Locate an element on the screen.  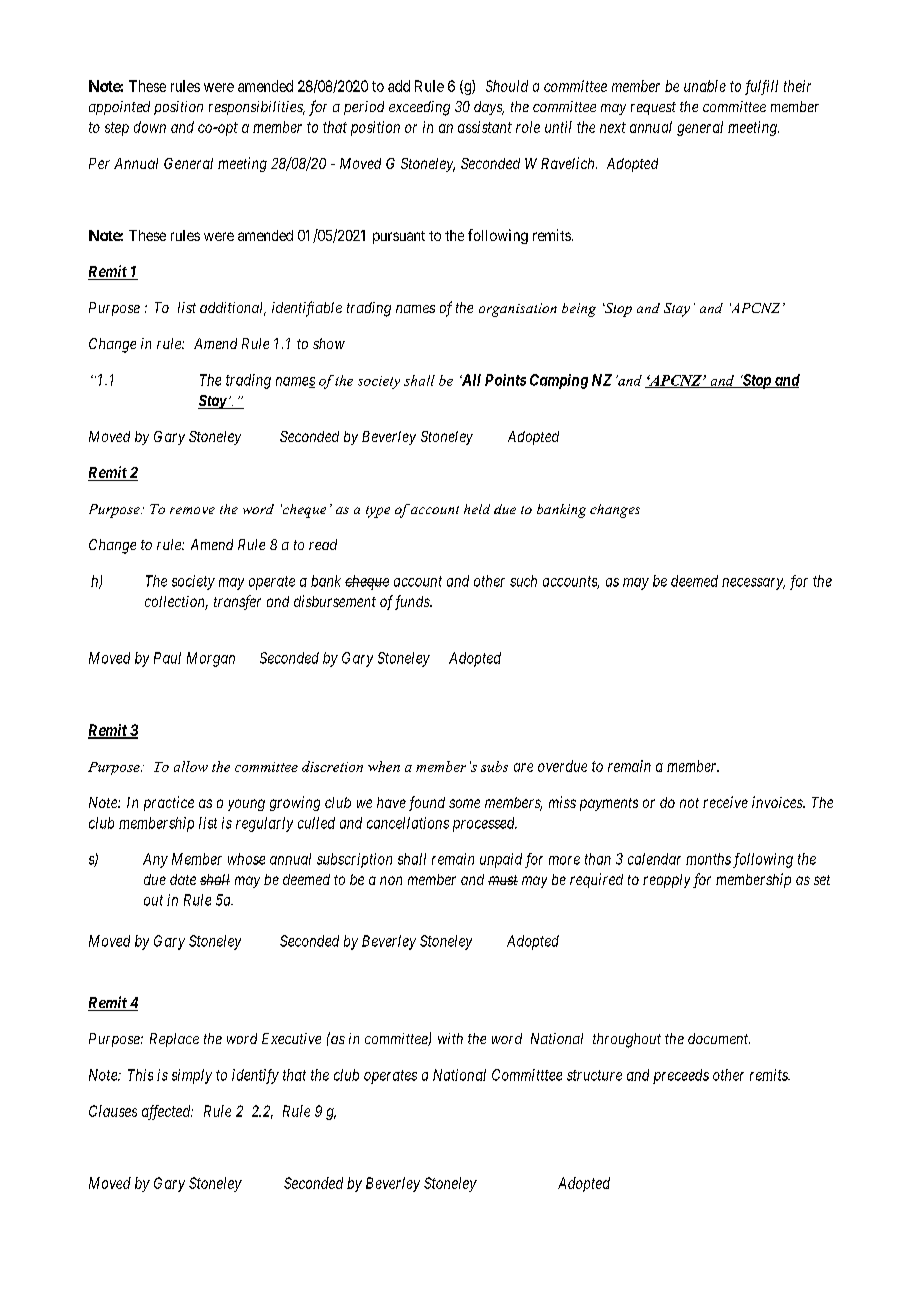
remove is located at coordinates (192, 510).
